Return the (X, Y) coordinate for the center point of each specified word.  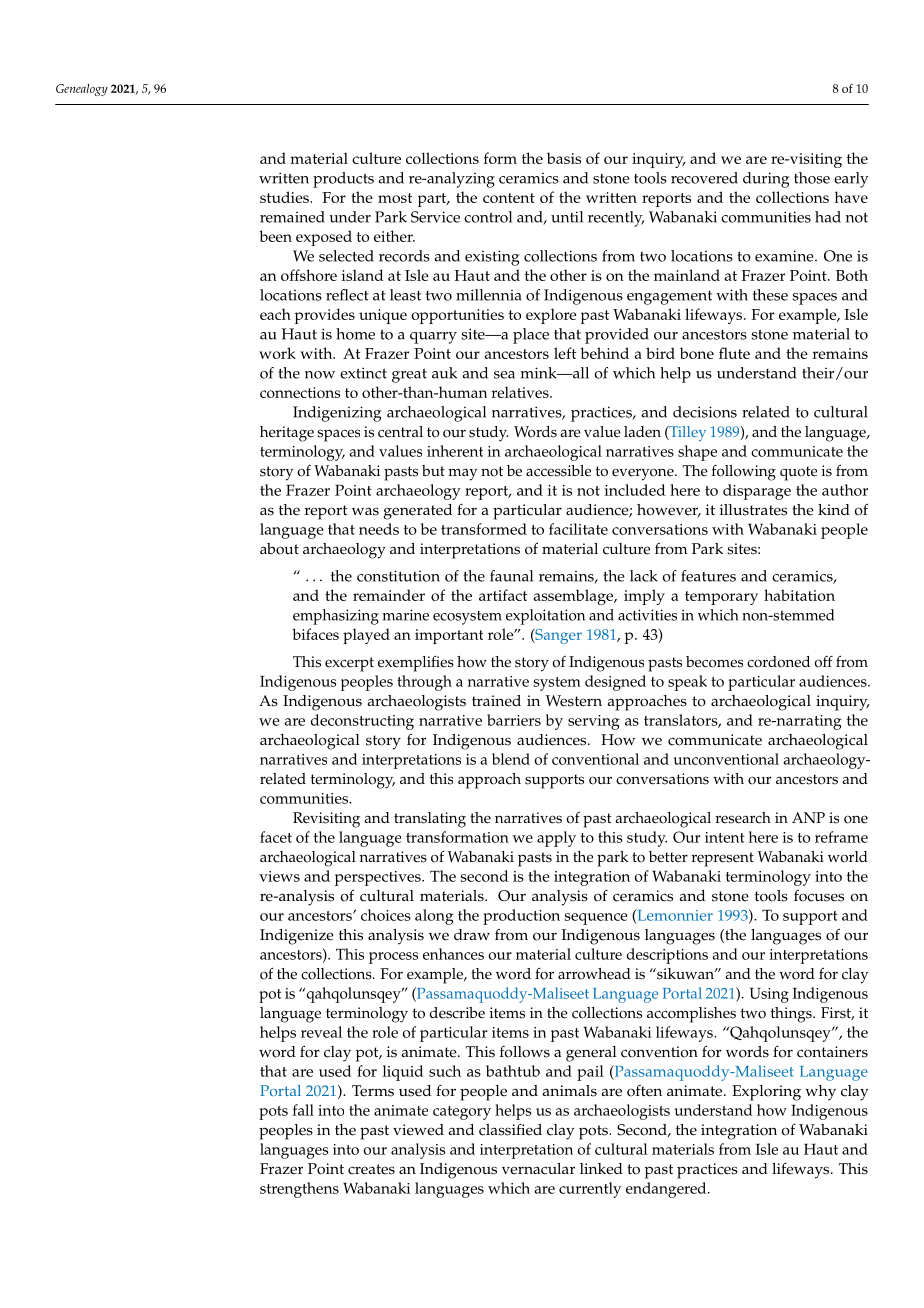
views (279, 876)
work (277, 353)
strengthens (299, 1190)
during (766, 180)
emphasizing (336, 617)
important (449, 636)
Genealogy (82, 90)
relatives (521, 392)
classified (510, 1129)
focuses (819, 896)
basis (564, 158)
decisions (705, 412)
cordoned (778, 662)
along (434, 917)
